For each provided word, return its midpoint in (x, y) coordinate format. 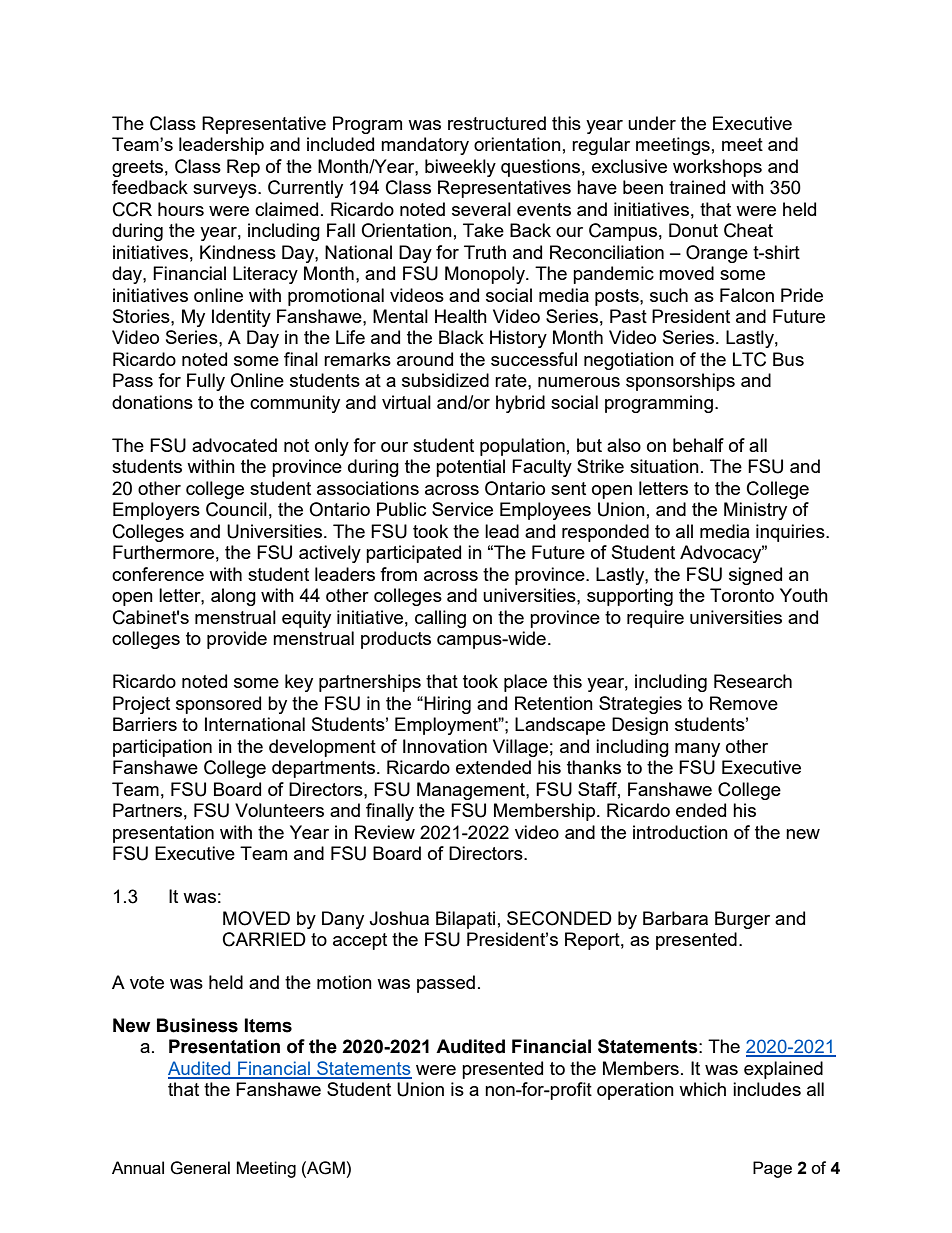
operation (635, 1091)
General (200, 1168)
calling (440, 619)
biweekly (460, 168)
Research (753, 681)
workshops (717, 168)
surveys (226, 191)
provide (237, 640)
